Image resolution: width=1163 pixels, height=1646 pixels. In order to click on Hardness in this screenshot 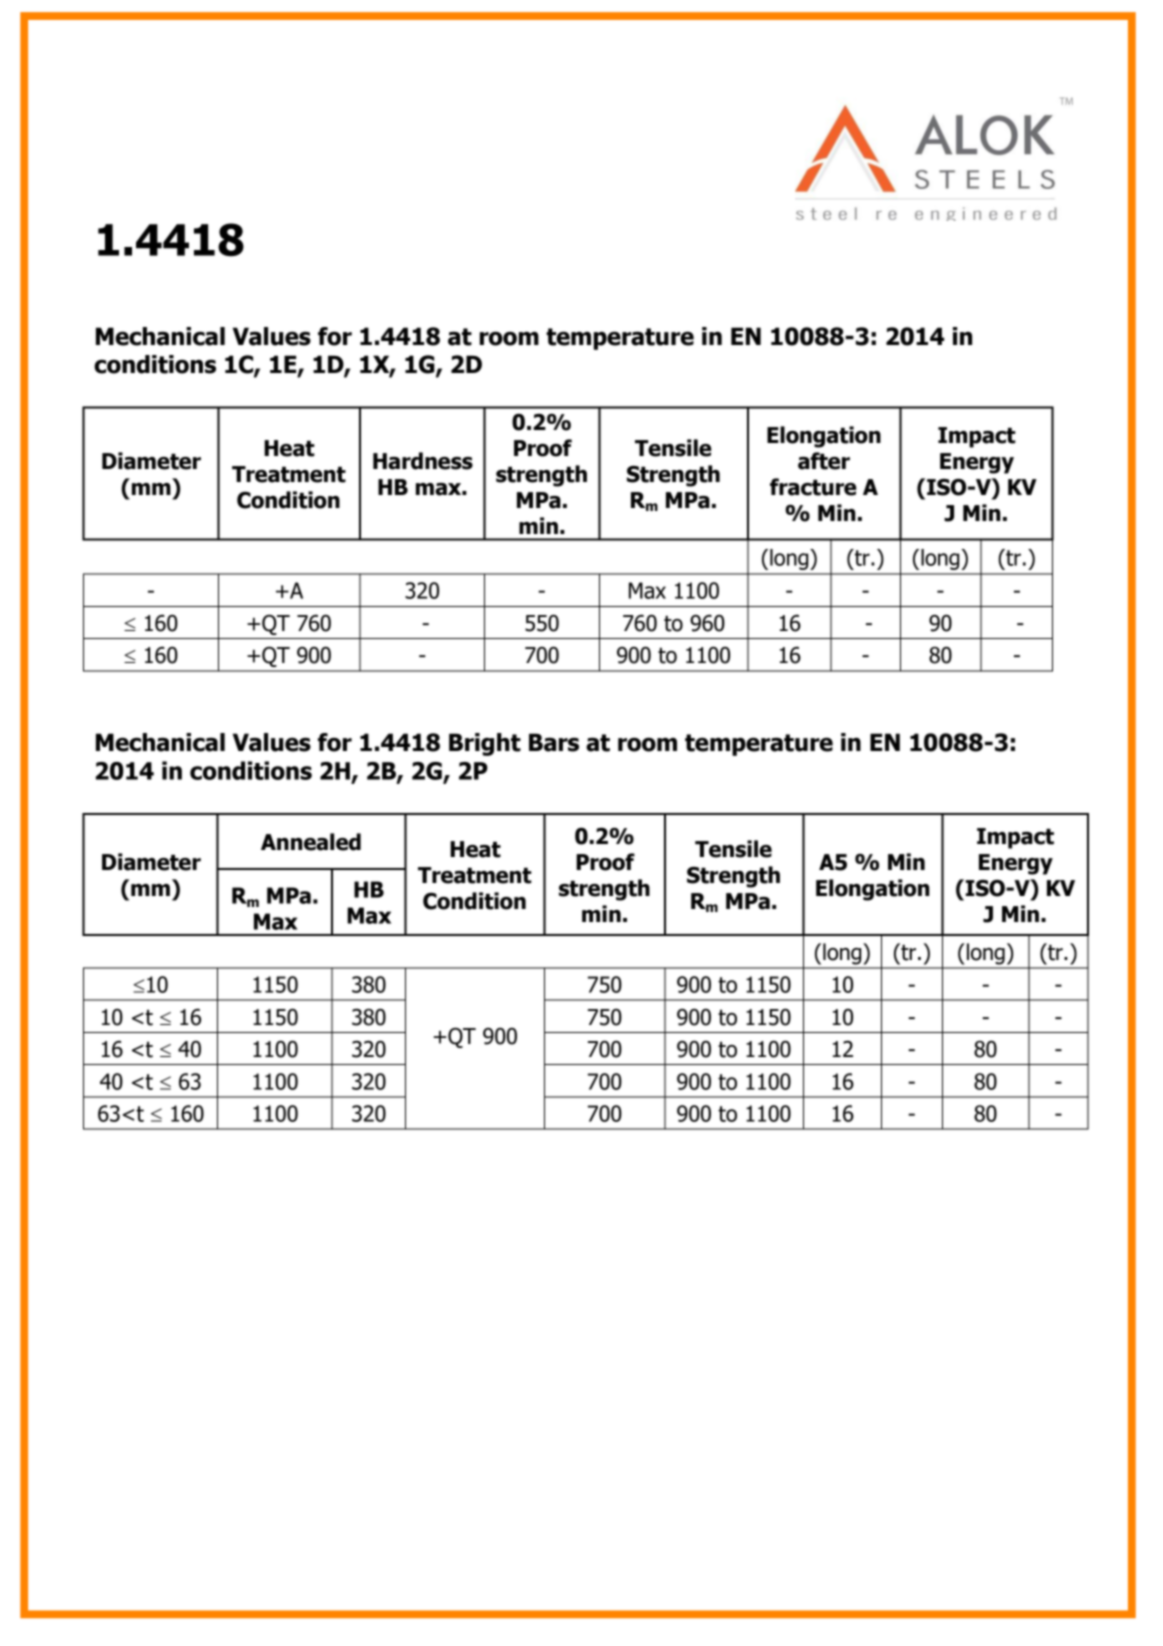, I will do `click(423, 461)`.
